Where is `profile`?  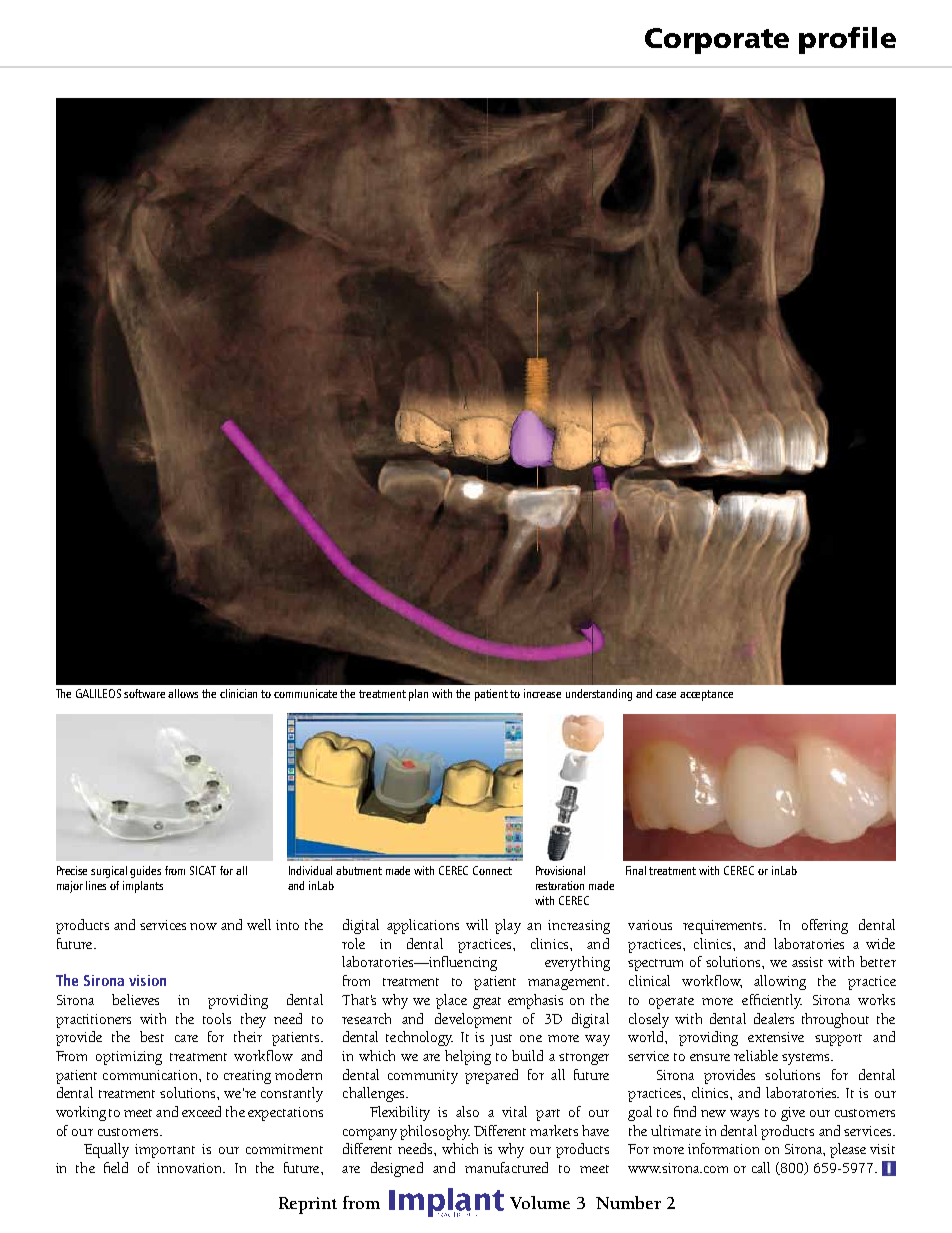 profile is located at coordinates (847, 40).
